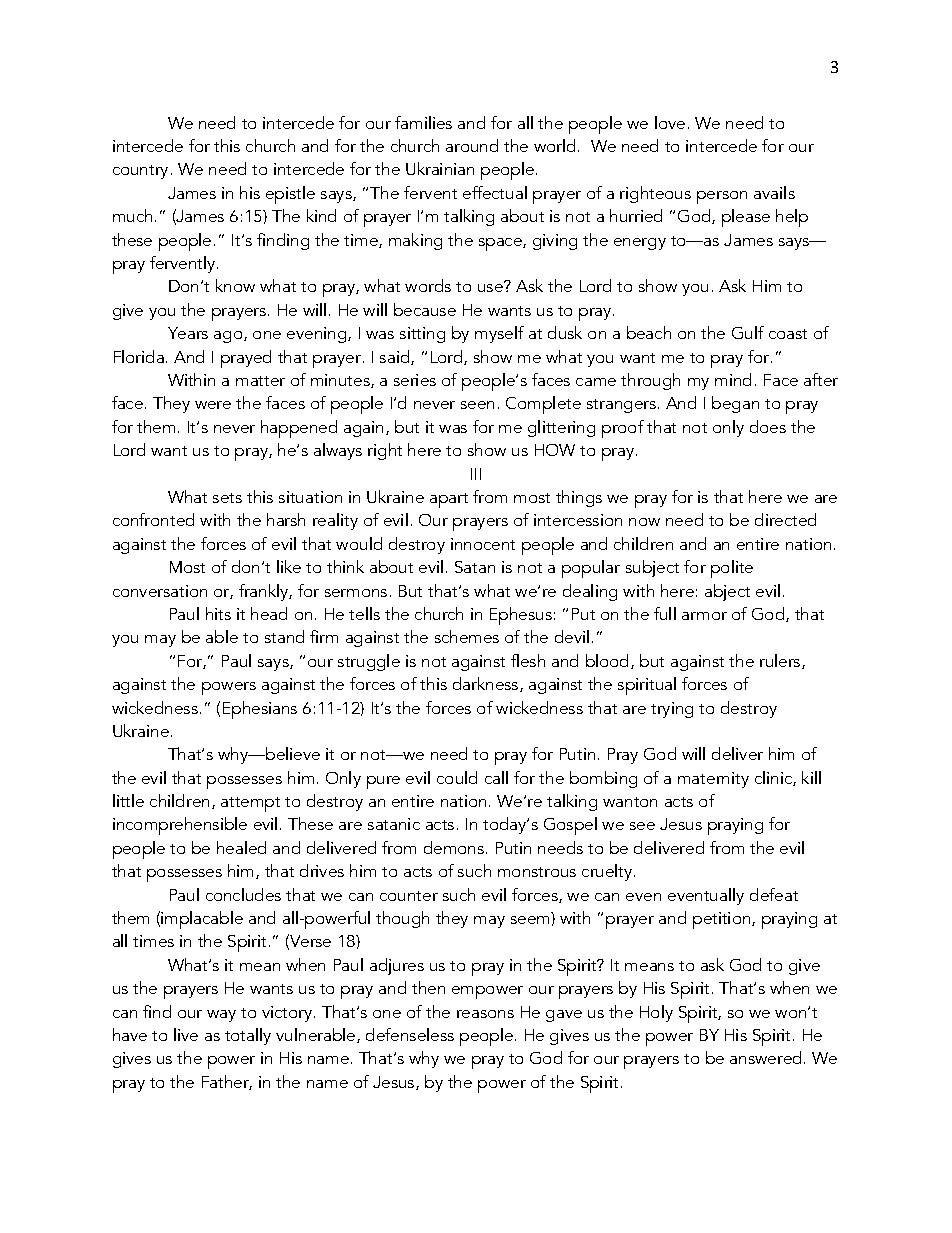 This screenshot has width=952, height=1233. What do you see at coordinates (733, 379) in the screenshot?
I see `mind` at bounding box center [733, 379].
